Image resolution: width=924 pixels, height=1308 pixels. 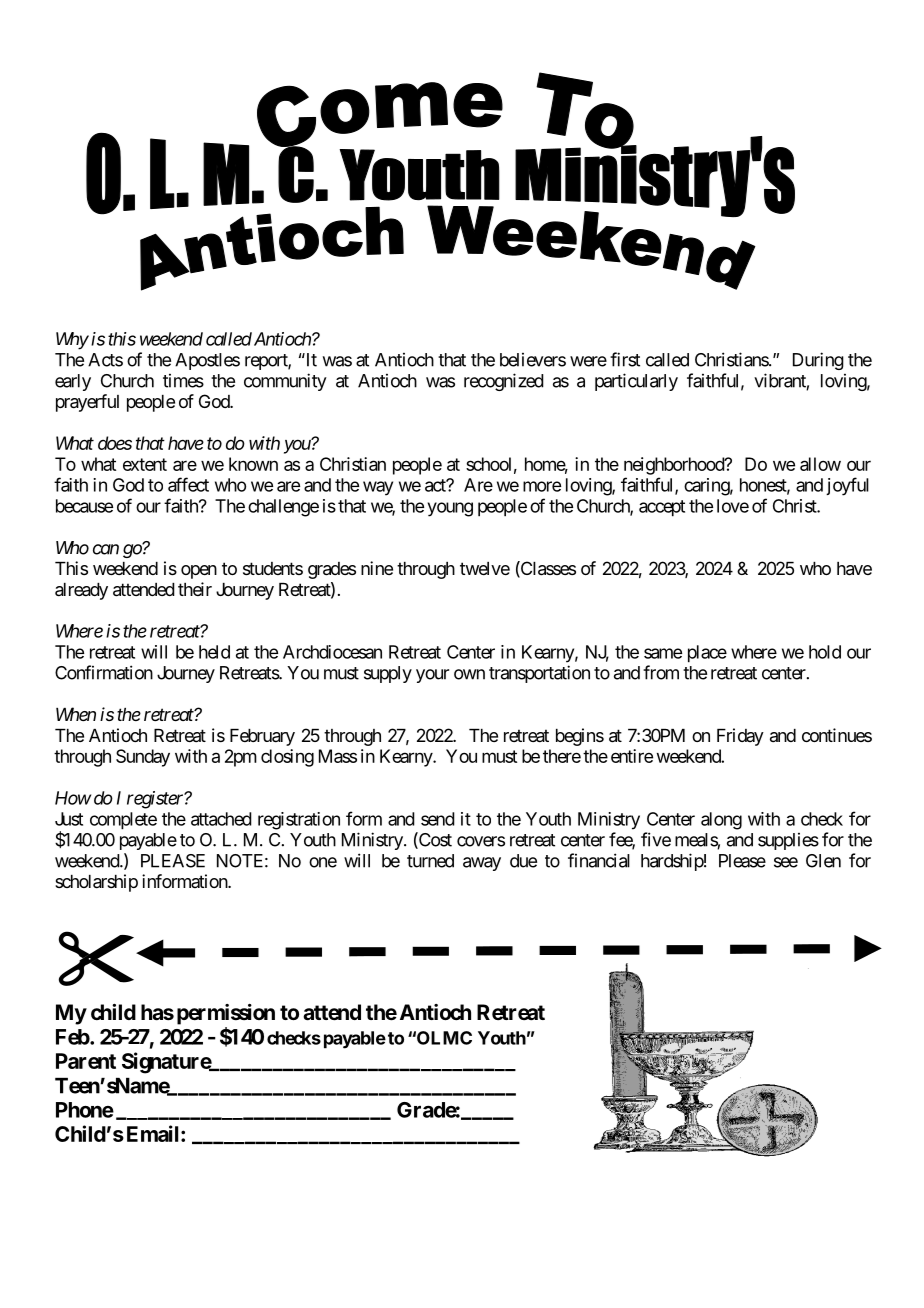 I want to click on place, so click(x=707, y=654).
